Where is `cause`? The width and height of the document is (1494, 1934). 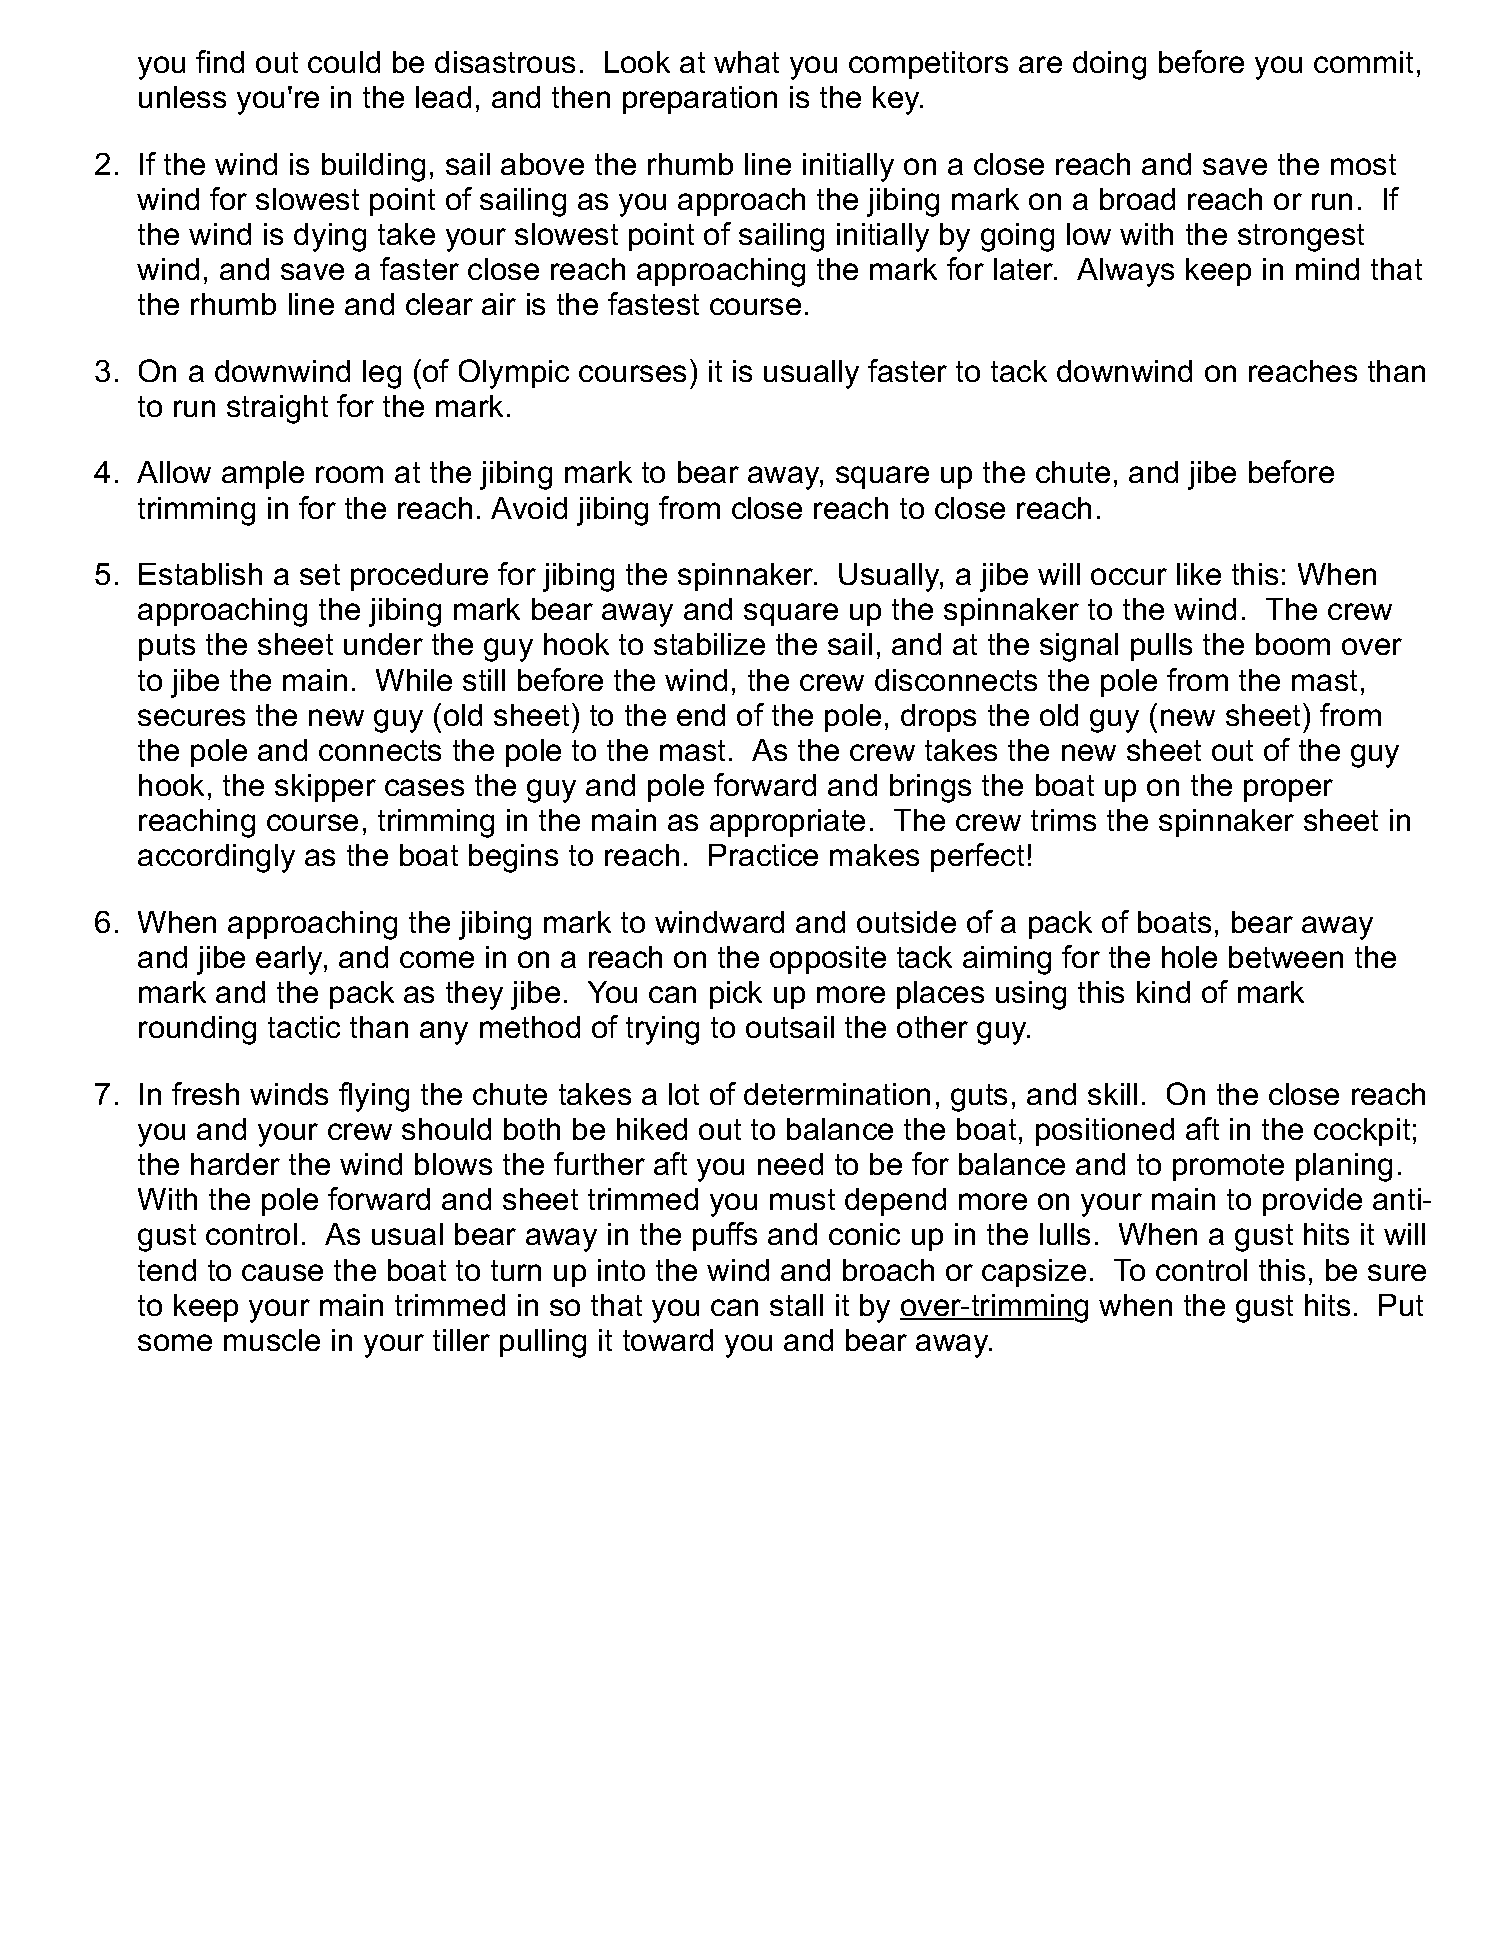 cause is located at coordinates (282, 1272).
